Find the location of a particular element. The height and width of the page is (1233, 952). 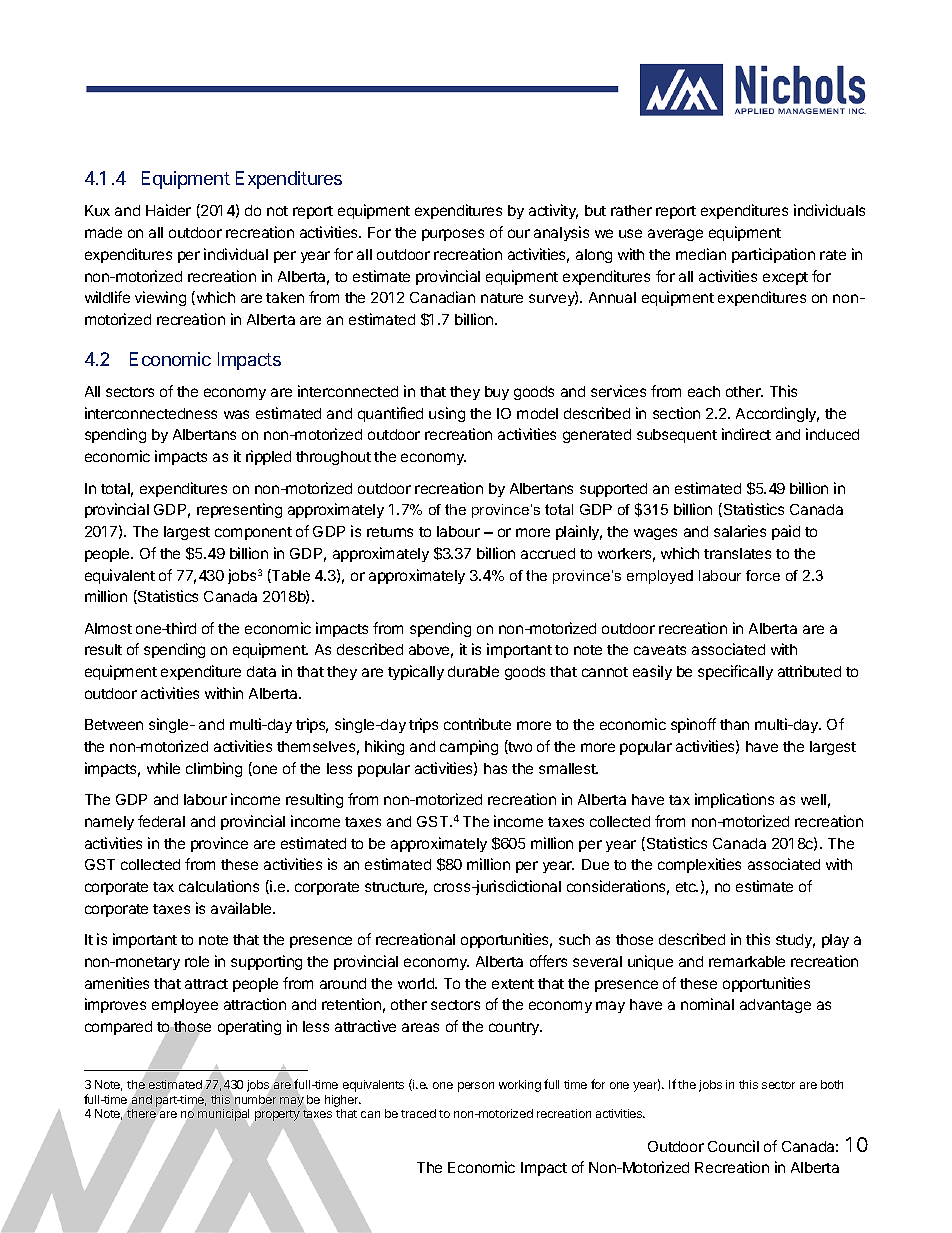

purposes is located at coordinates (453, 235).
